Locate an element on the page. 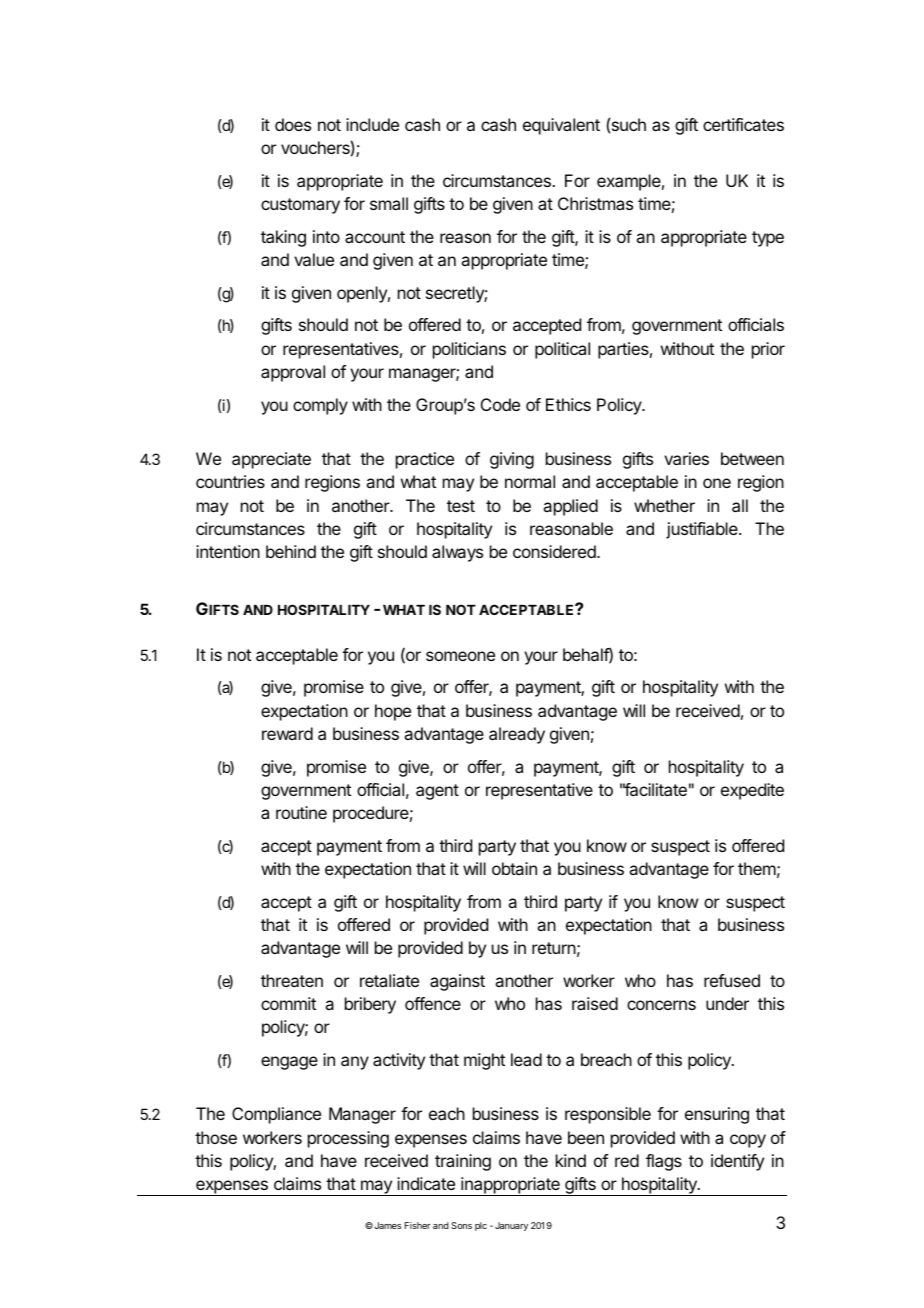 This page has height=1308, width=924. plc is located at coordinates (481, 1226).
